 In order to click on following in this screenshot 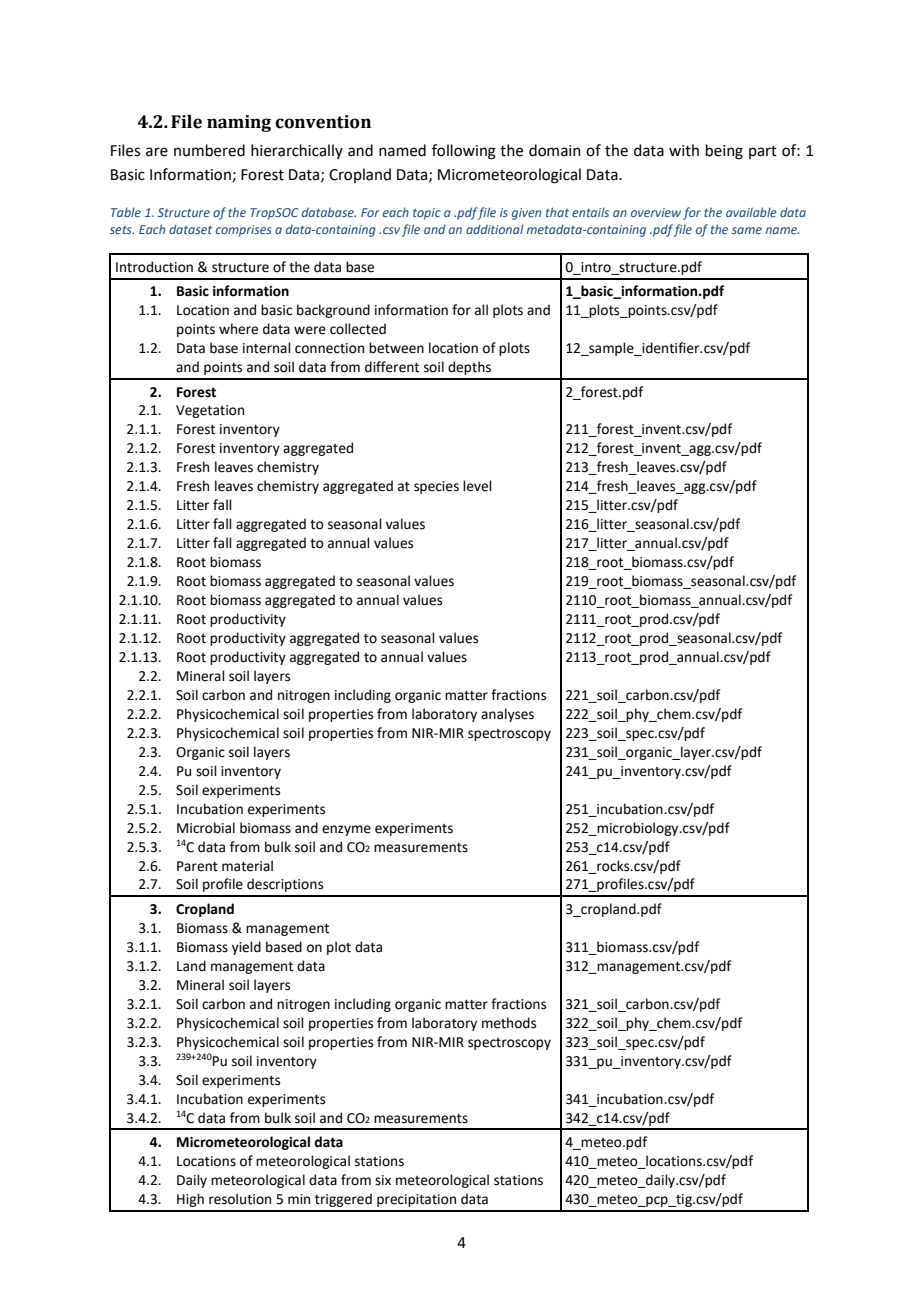, I will do `click(464, 152)`.
